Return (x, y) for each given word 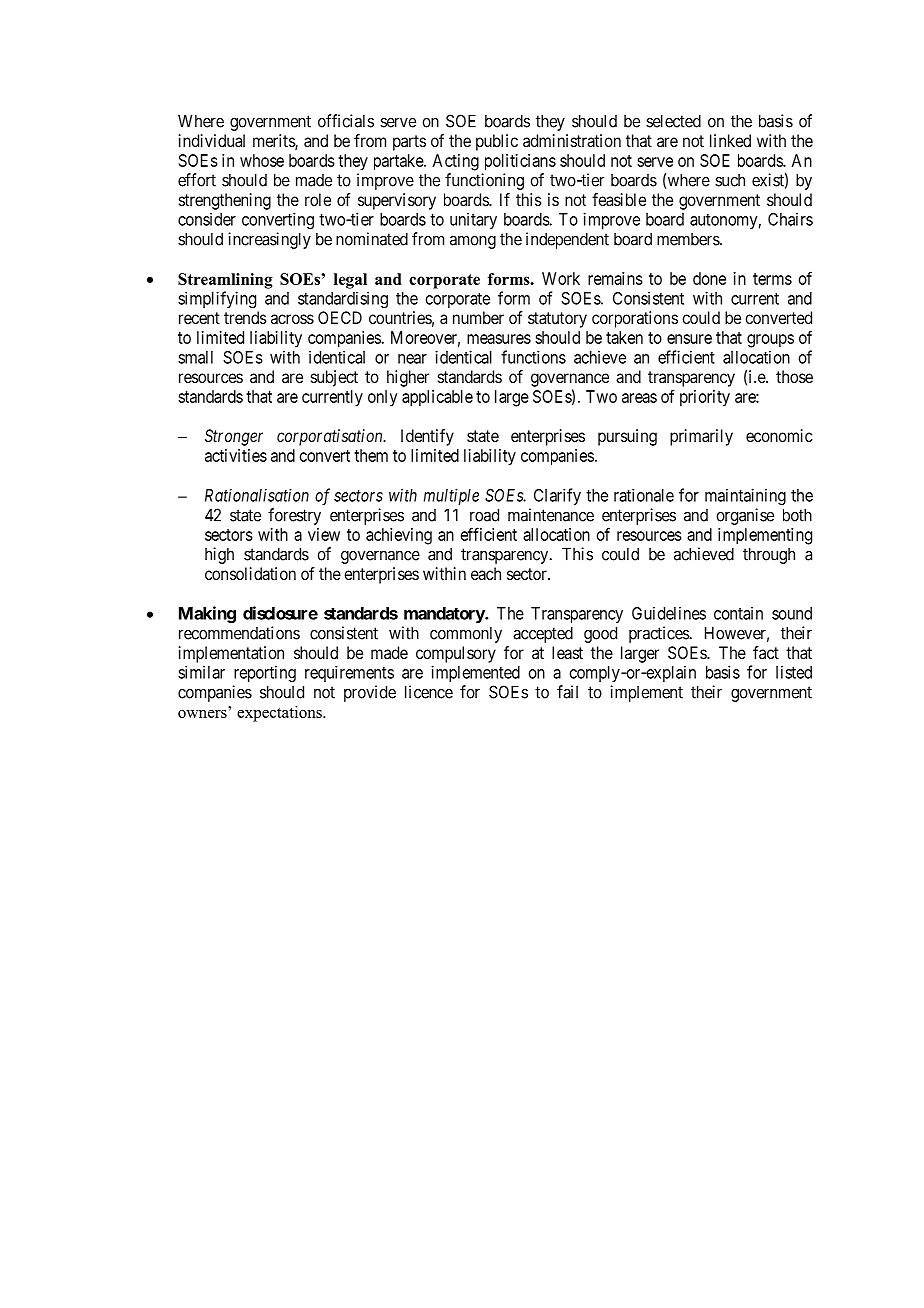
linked (730, 140)
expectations (280, 714)
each (486, 573)
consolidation (250, 573)
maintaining (745, 496)
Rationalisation (257, 495)
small (195, 357)
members (689, 239)
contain (738, 613)
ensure (689, 339)
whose (262, 160)
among (473, 242)
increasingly (269, 240)
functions (533, 357)
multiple (451, 496)
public (497, 142)
